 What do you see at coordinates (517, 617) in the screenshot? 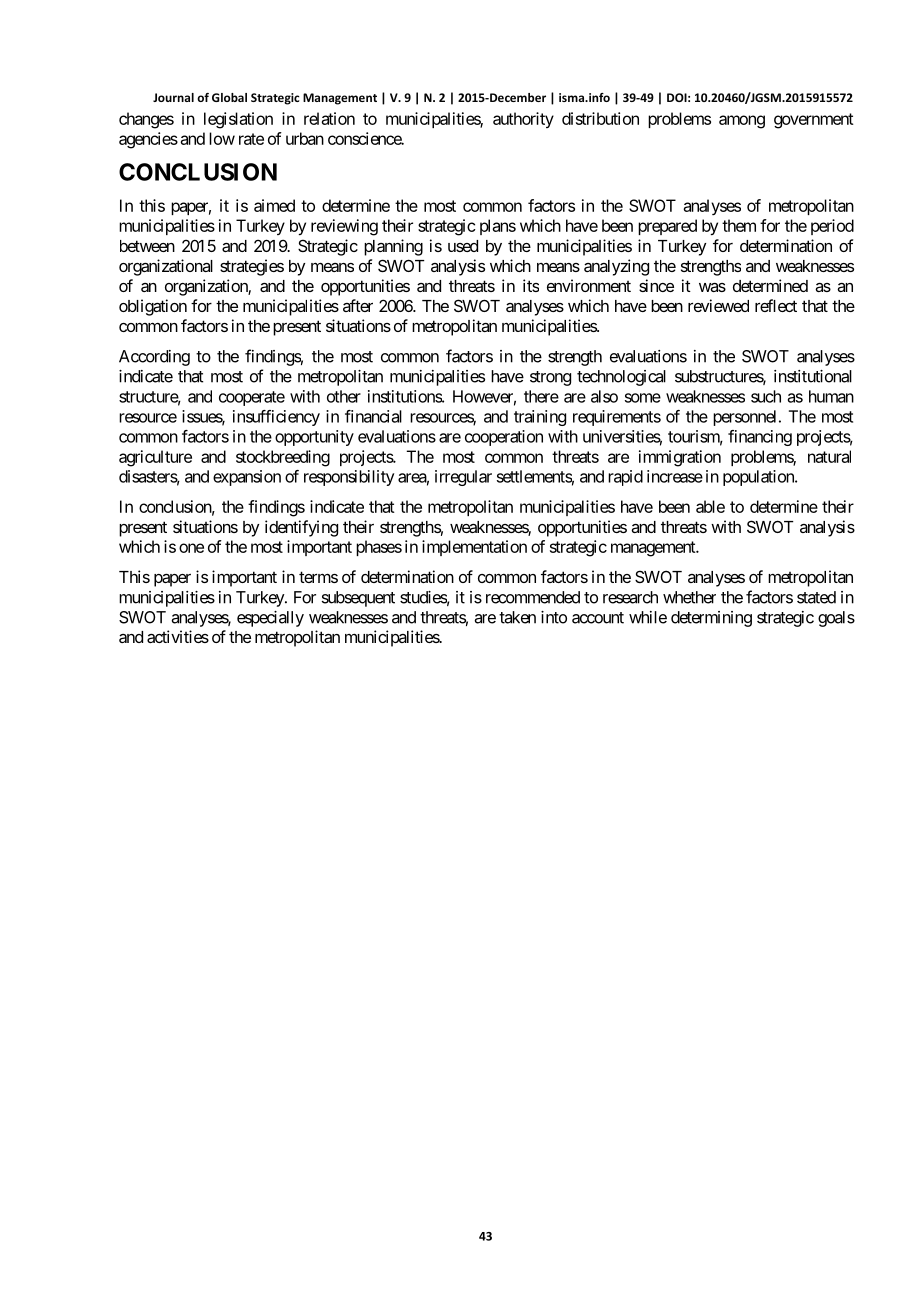
I see `taken` at bounding box center [517, 617].
